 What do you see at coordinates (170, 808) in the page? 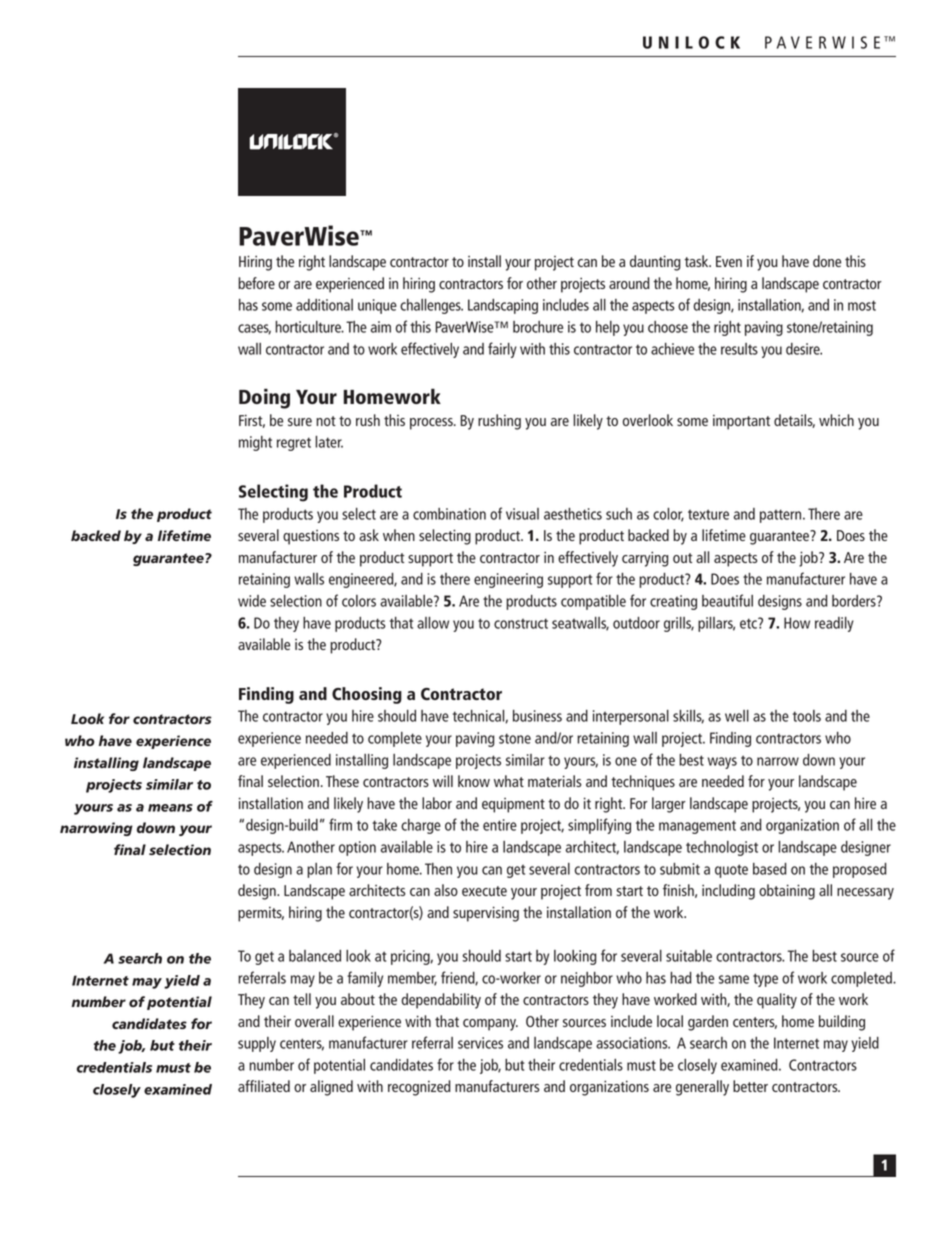
I see `means` at bounding box center [170, 808].
